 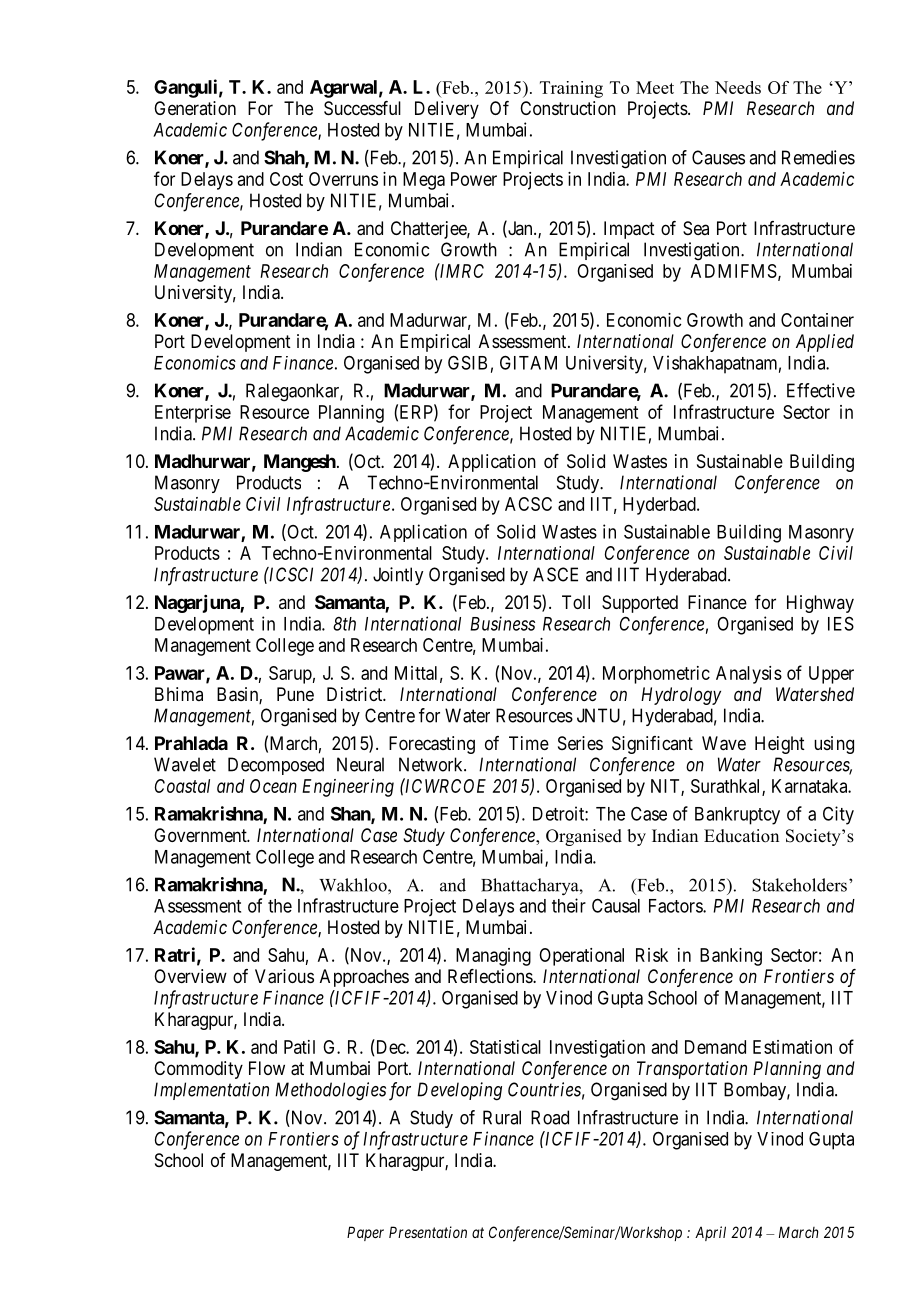 I want to click on Business, so click(x=502, y=623).
